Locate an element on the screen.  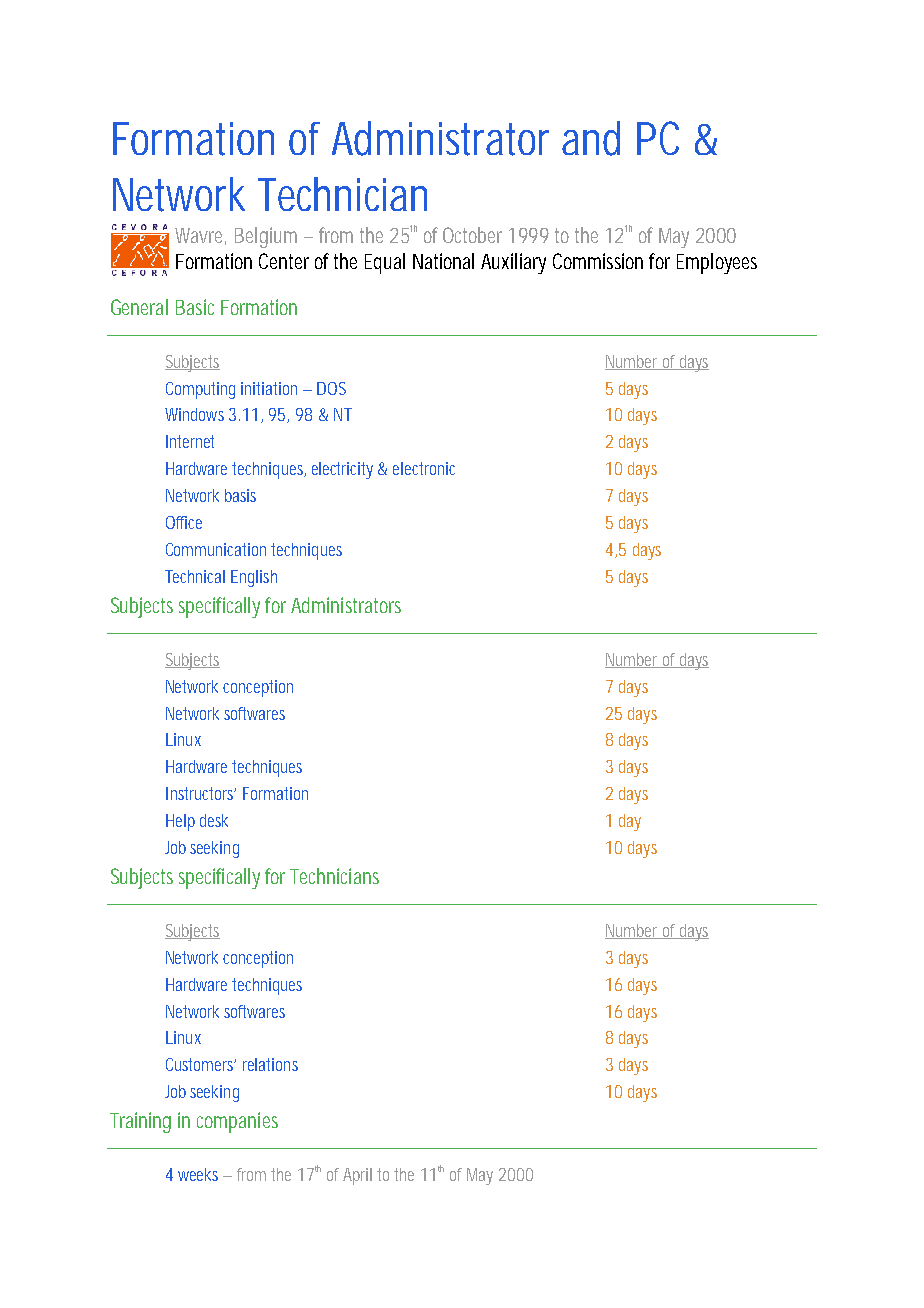
electronic is located at coordinates (424, 468).
